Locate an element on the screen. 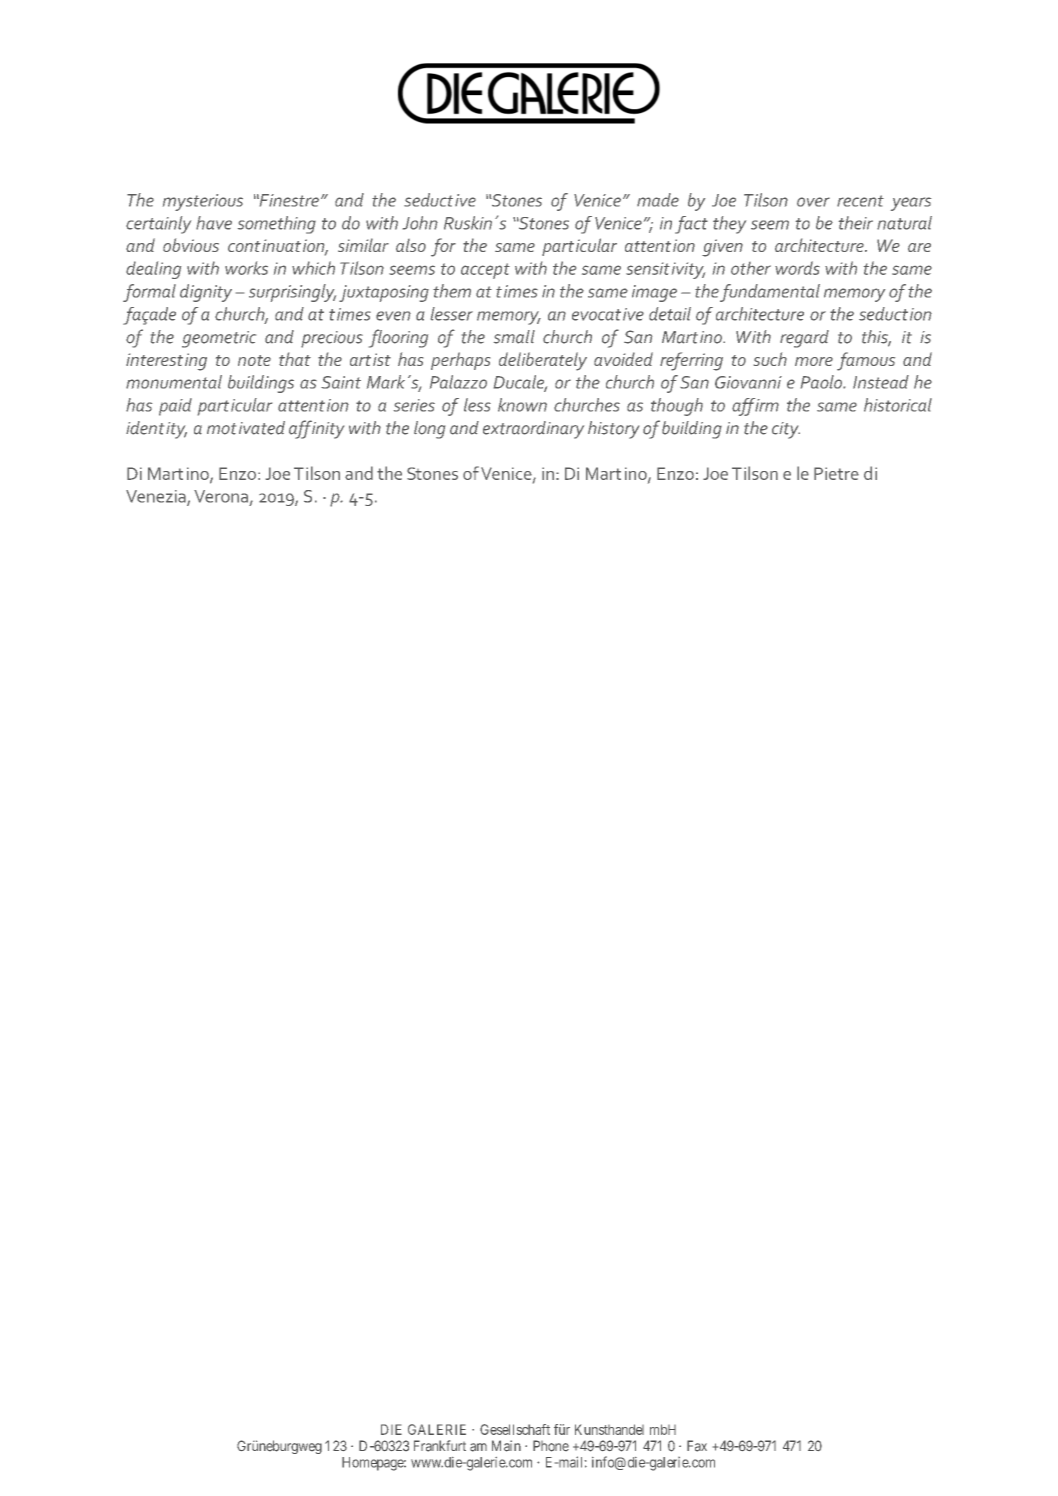 Image resolution: width=1058 pixels, height=1496 pixels. accept is located at coordinates (485, 271).
